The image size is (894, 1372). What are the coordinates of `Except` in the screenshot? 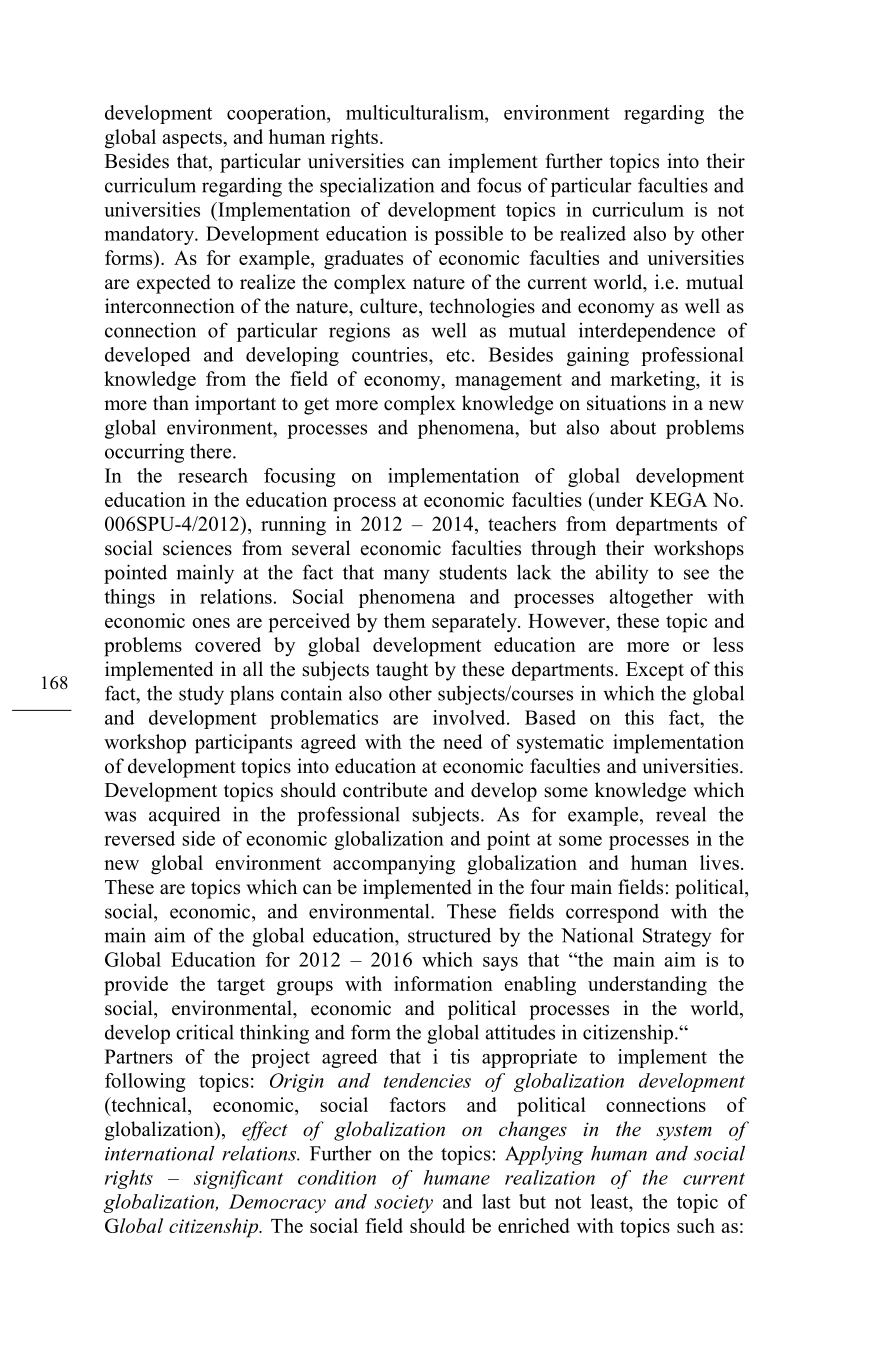 It's located at (655, 671).
